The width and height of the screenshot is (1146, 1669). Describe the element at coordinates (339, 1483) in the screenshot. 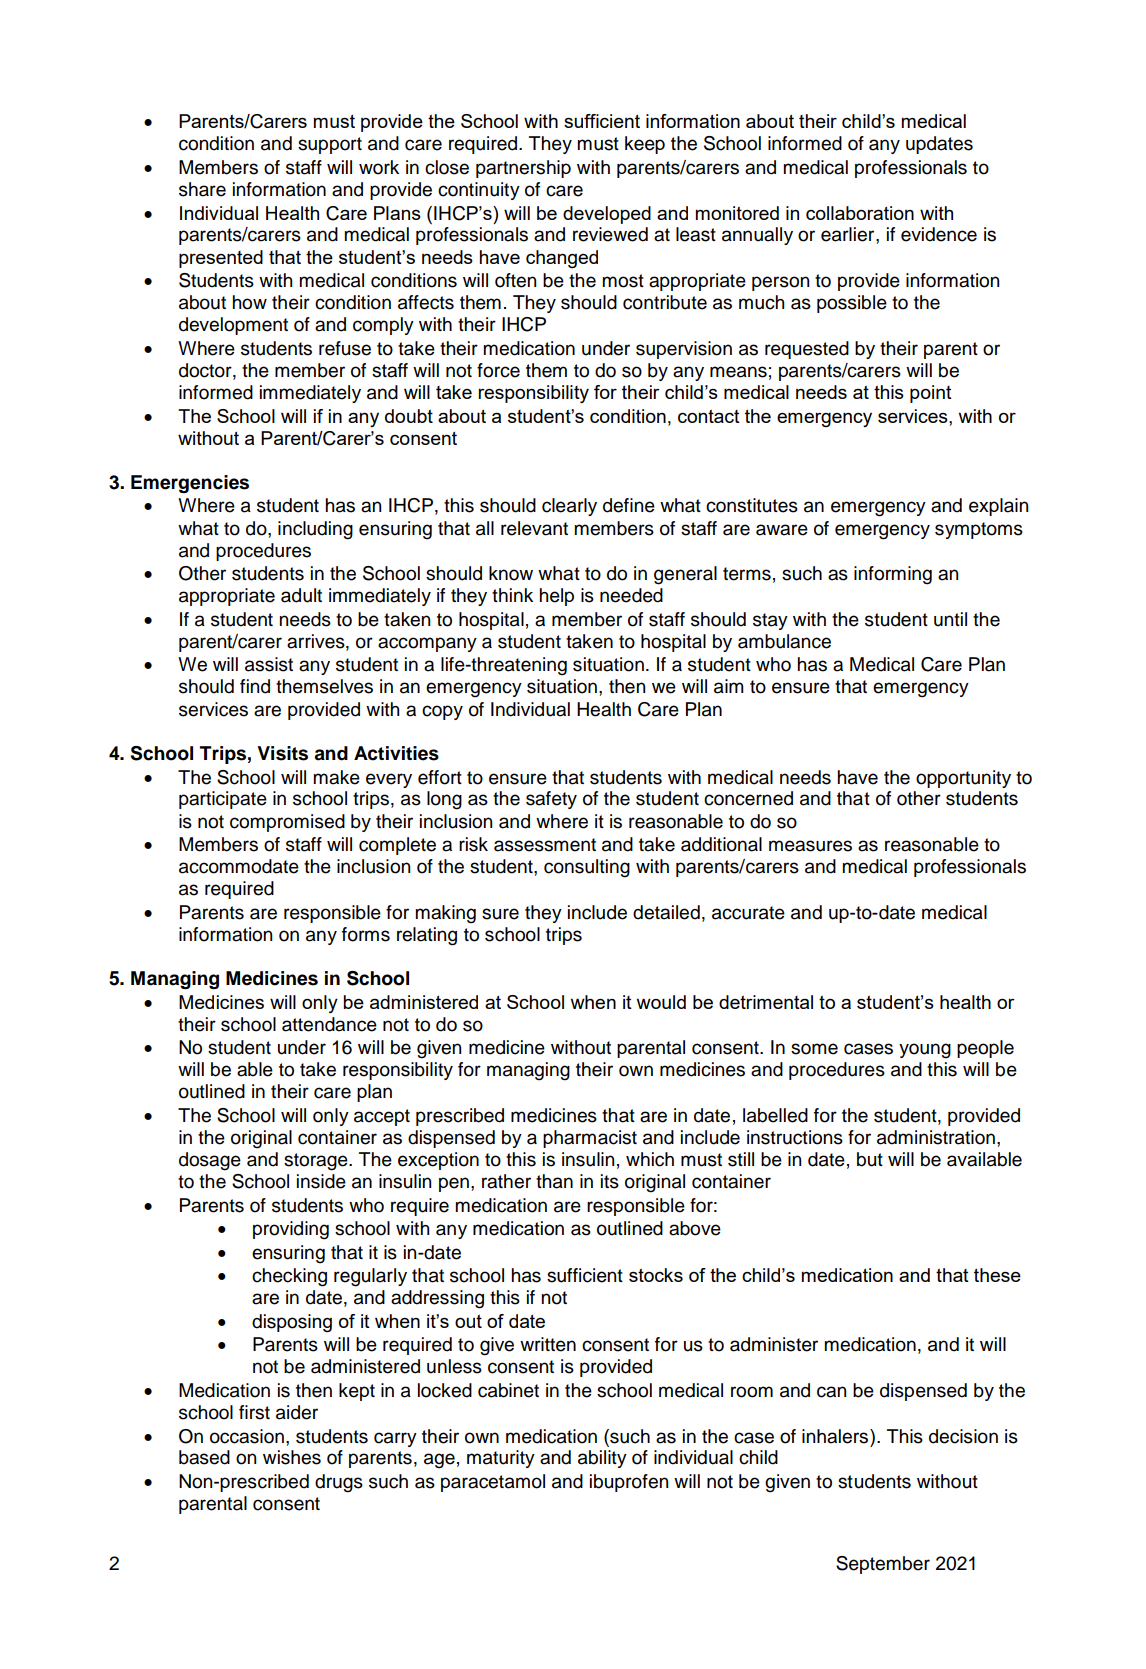

I see `drugs` at that location.
